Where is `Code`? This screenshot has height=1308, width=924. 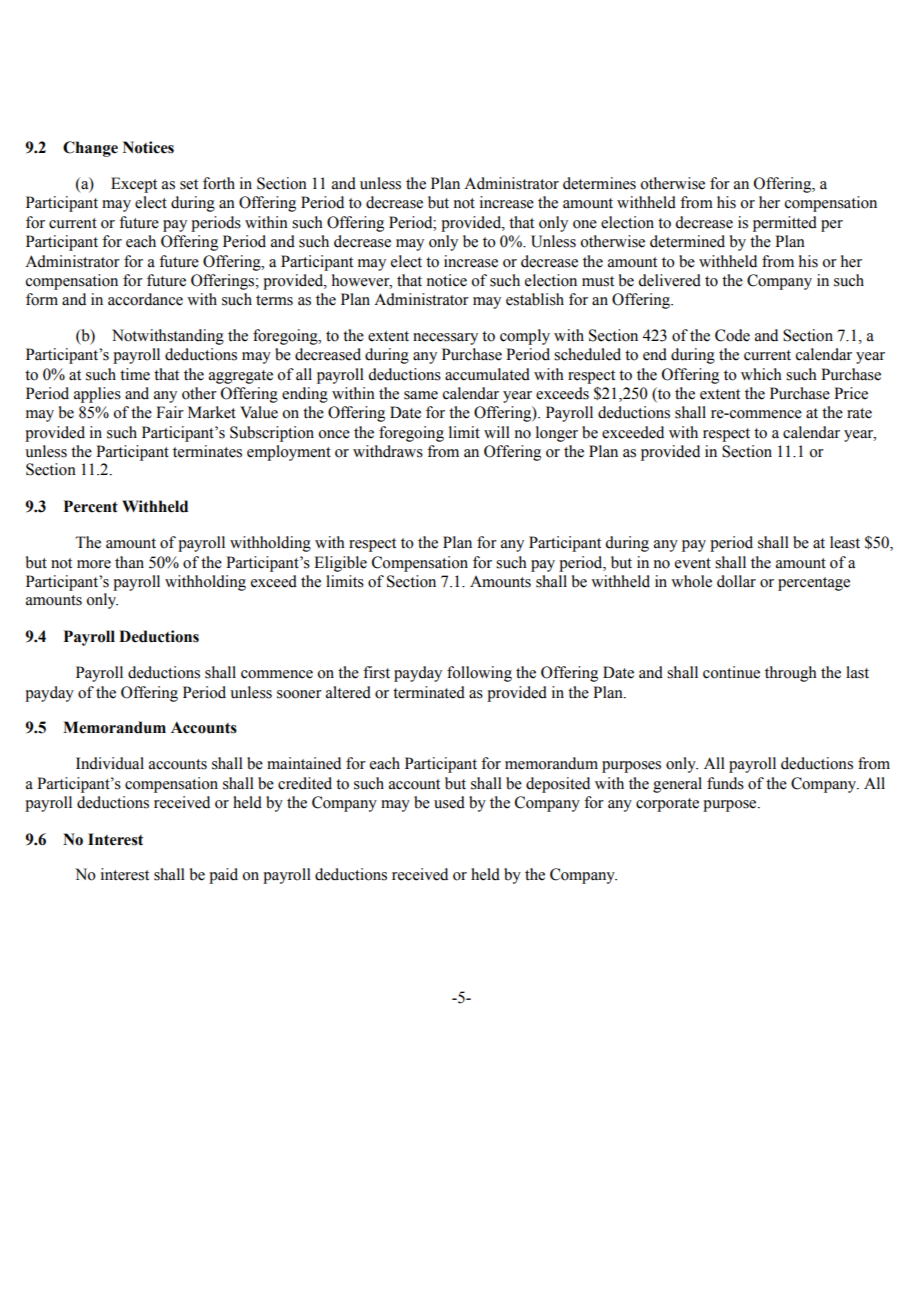 Code is located at coordinates (732, 335).
